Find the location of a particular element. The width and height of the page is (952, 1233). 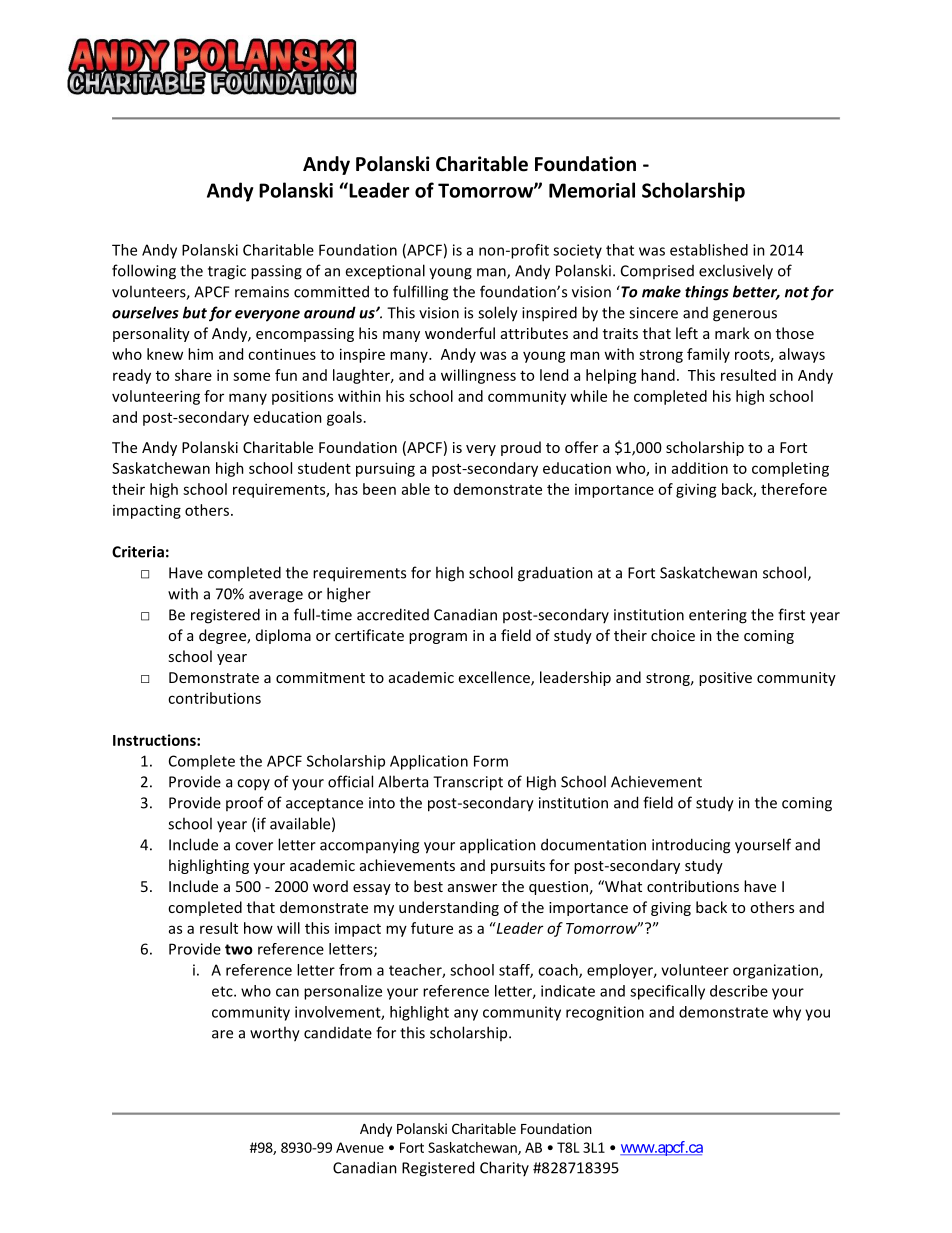

understanding is located at coordinates (449, 908).
